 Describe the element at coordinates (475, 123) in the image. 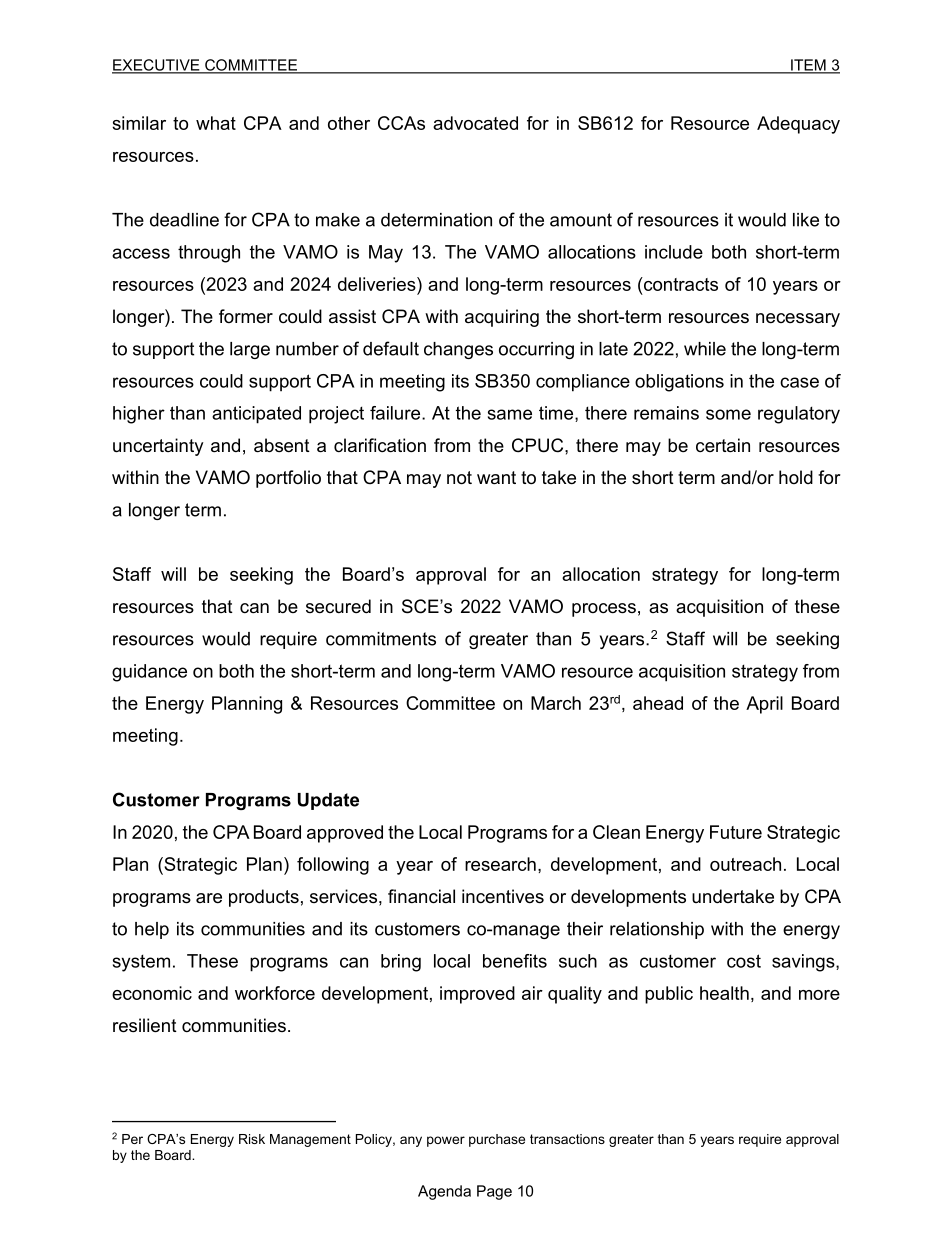

I see `advocated` at that location.
